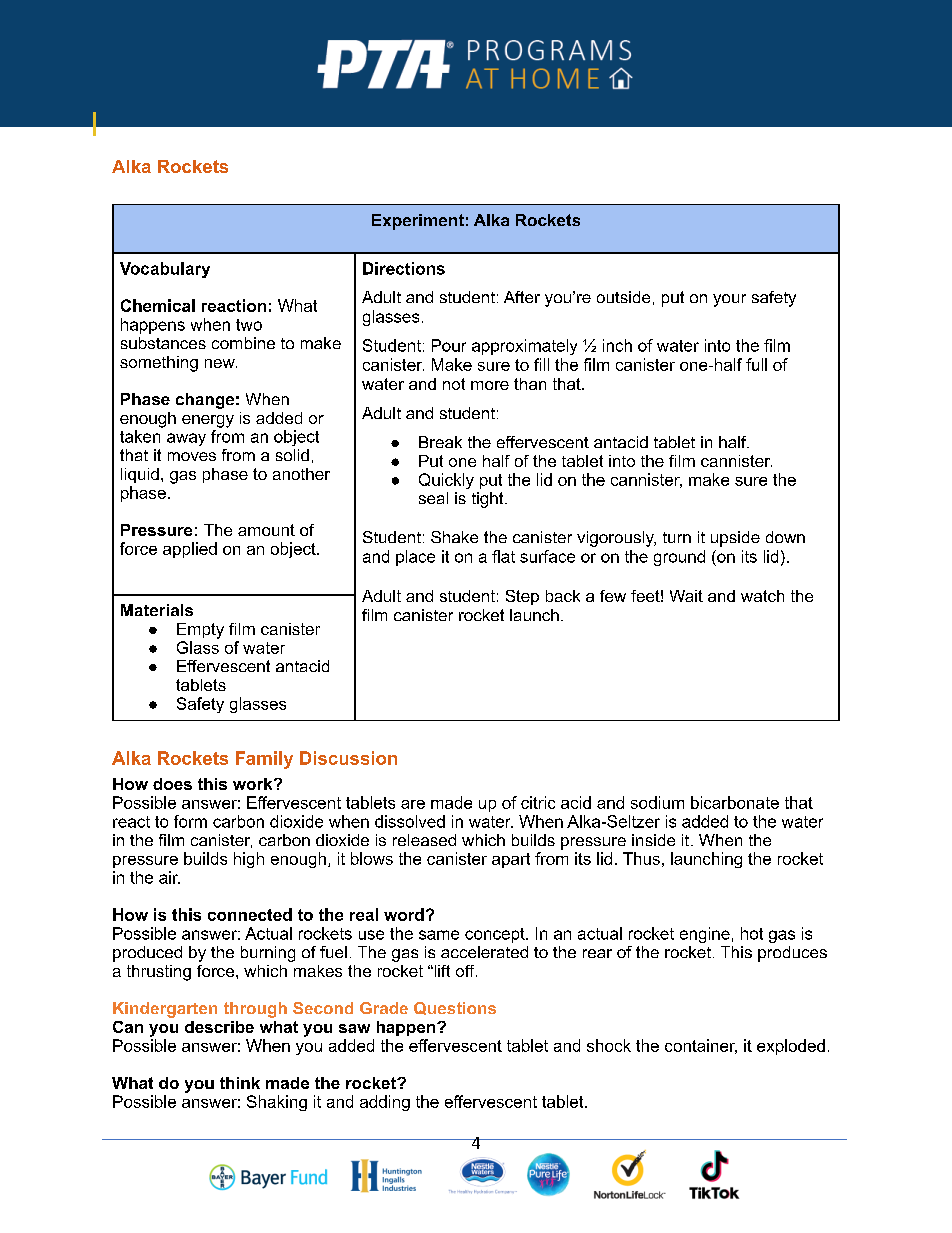 The image size is (952, 1233). I want to click on upside, so click(735, 539).
